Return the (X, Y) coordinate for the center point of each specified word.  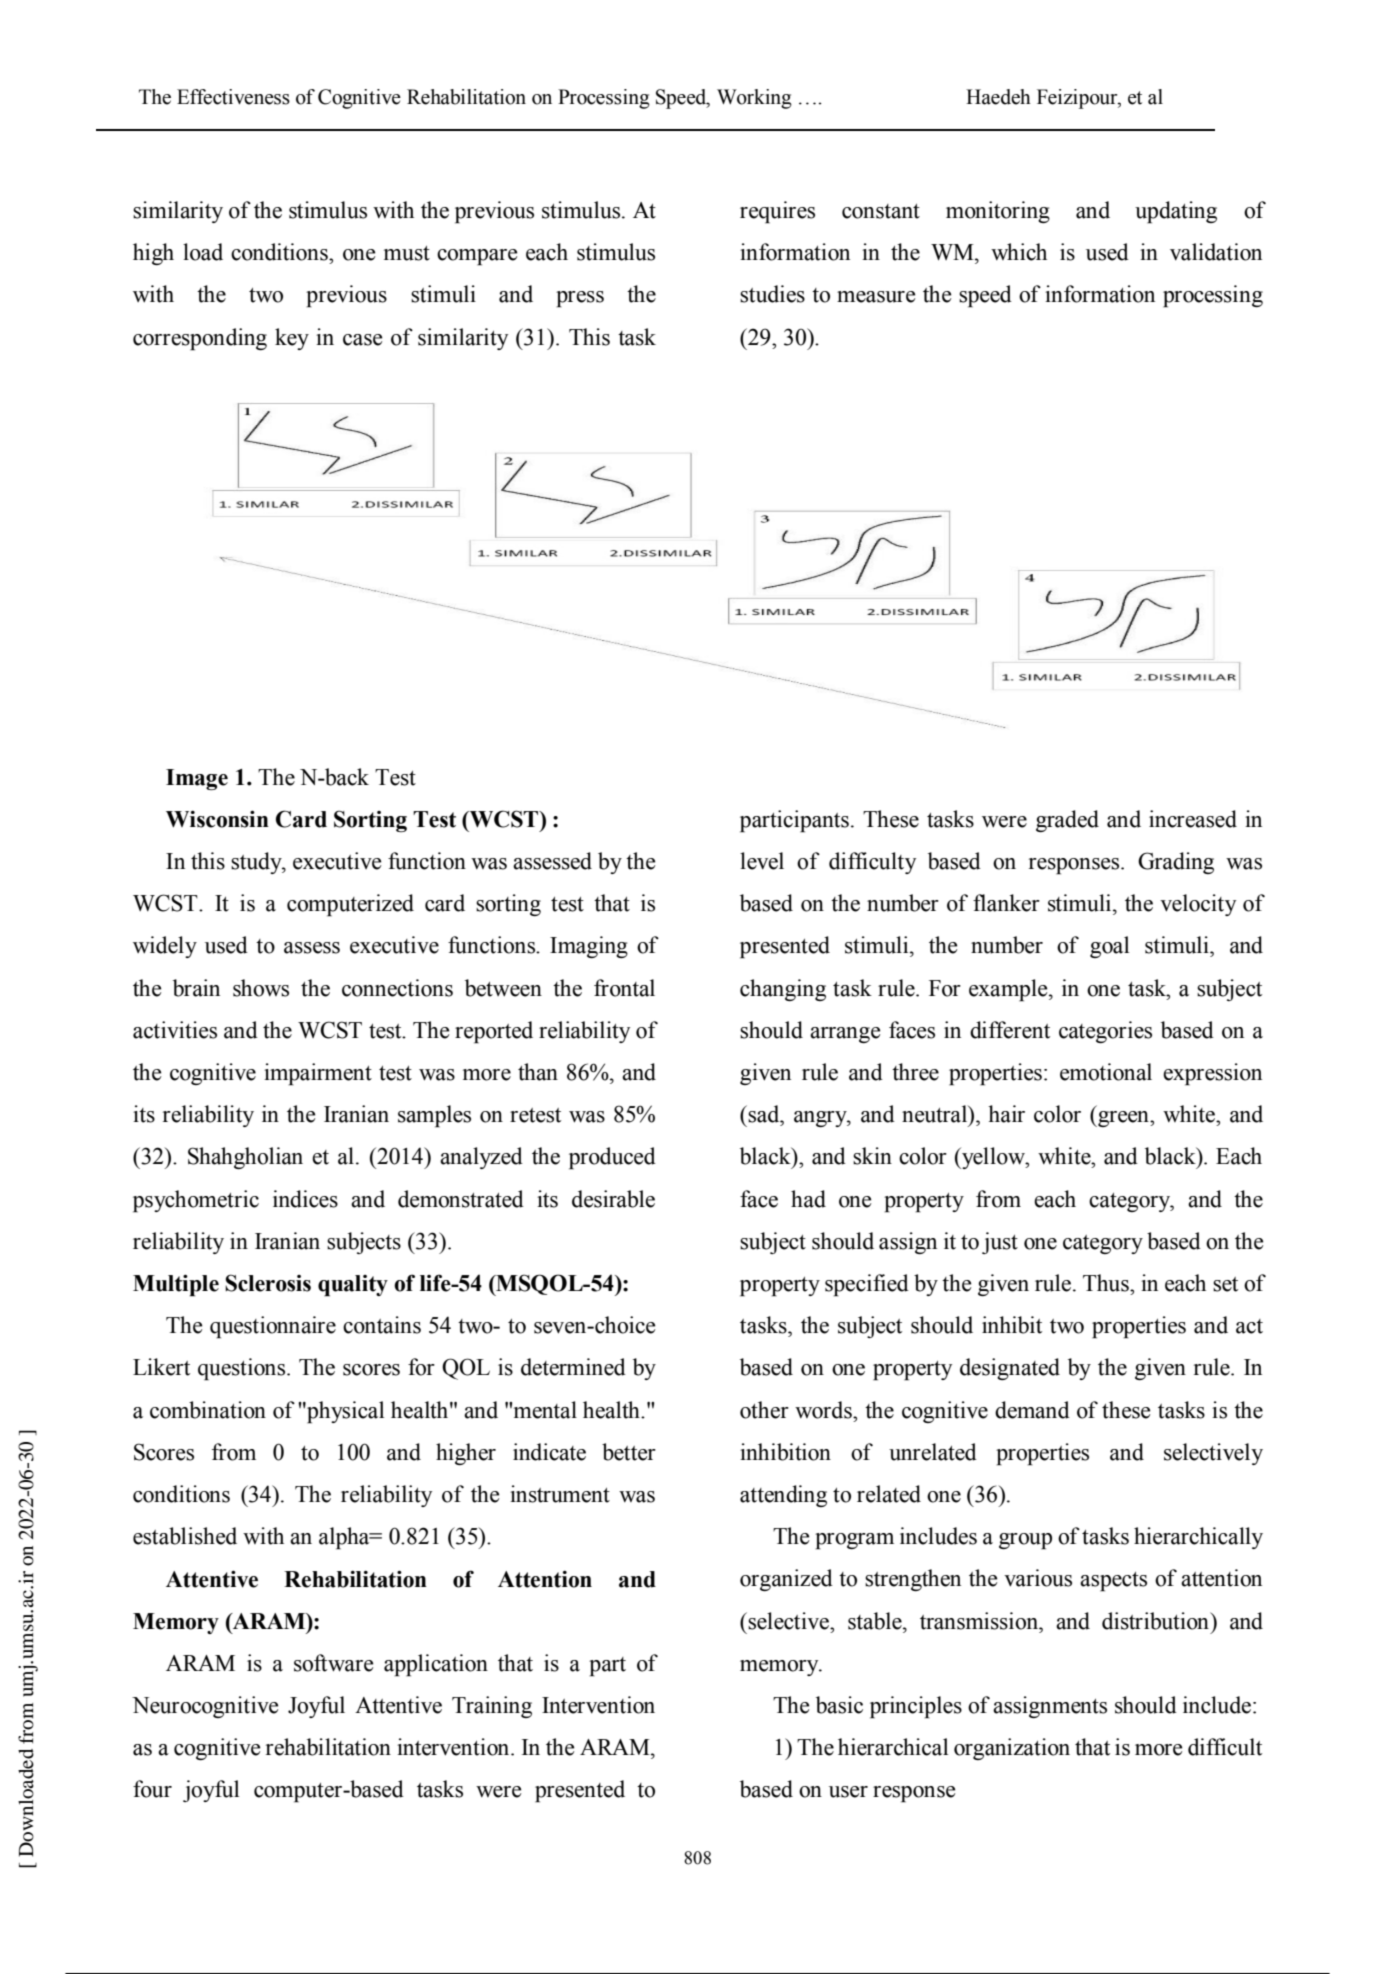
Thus (1107, 1283)
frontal (624, 988)
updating (1176, 212)
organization (1012, 1749)
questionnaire (273, 1327)
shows (261, 988)
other (764, 1410)
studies (772, 294)
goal (1109, 947)
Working (754, 99)
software (334, 1663)
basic (839, 1705)
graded (1067, 821)
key (292, 339)
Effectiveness (233, 97)
